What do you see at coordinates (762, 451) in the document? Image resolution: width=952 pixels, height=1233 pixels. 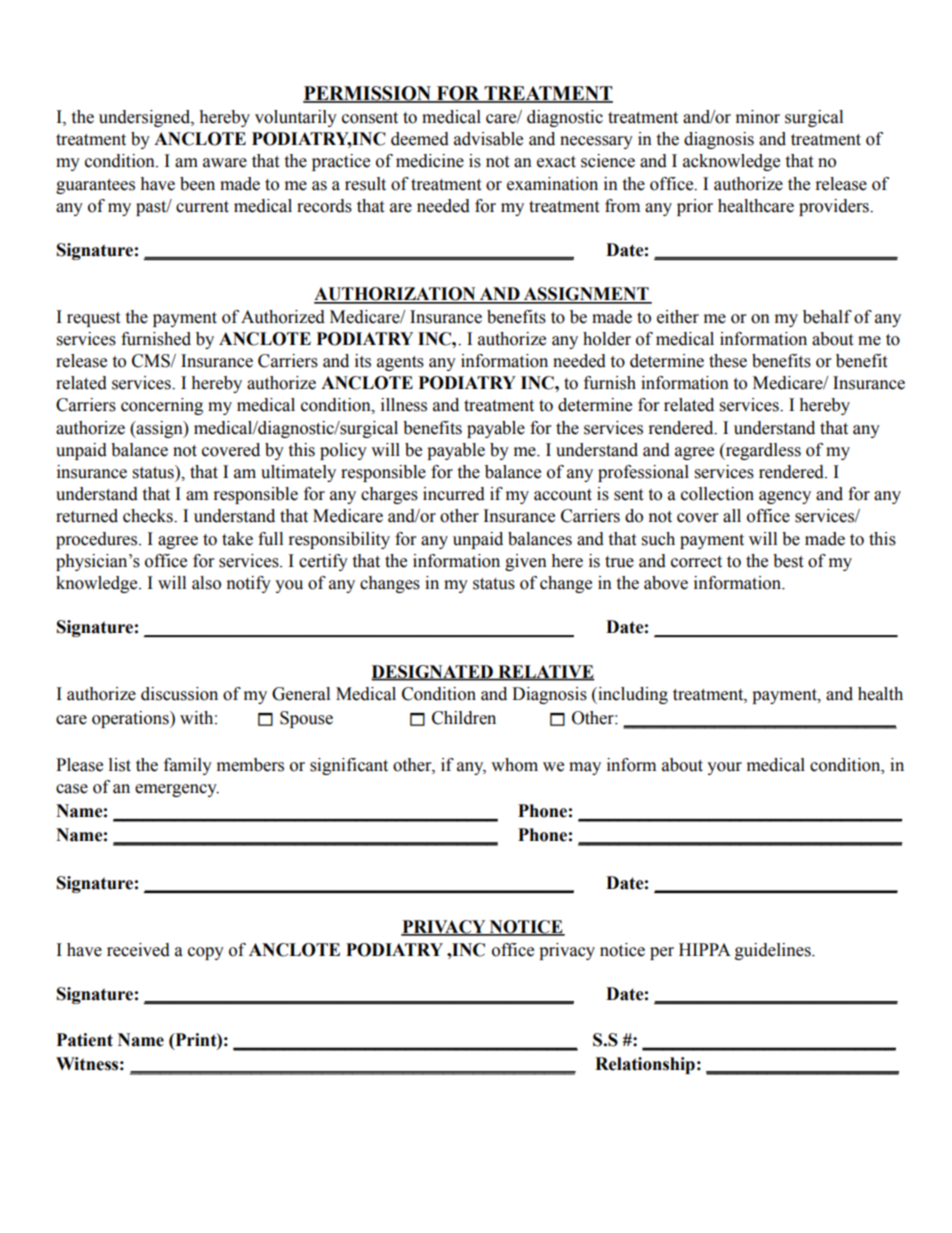 I see `regardless` at bounding box center [762, 451].
